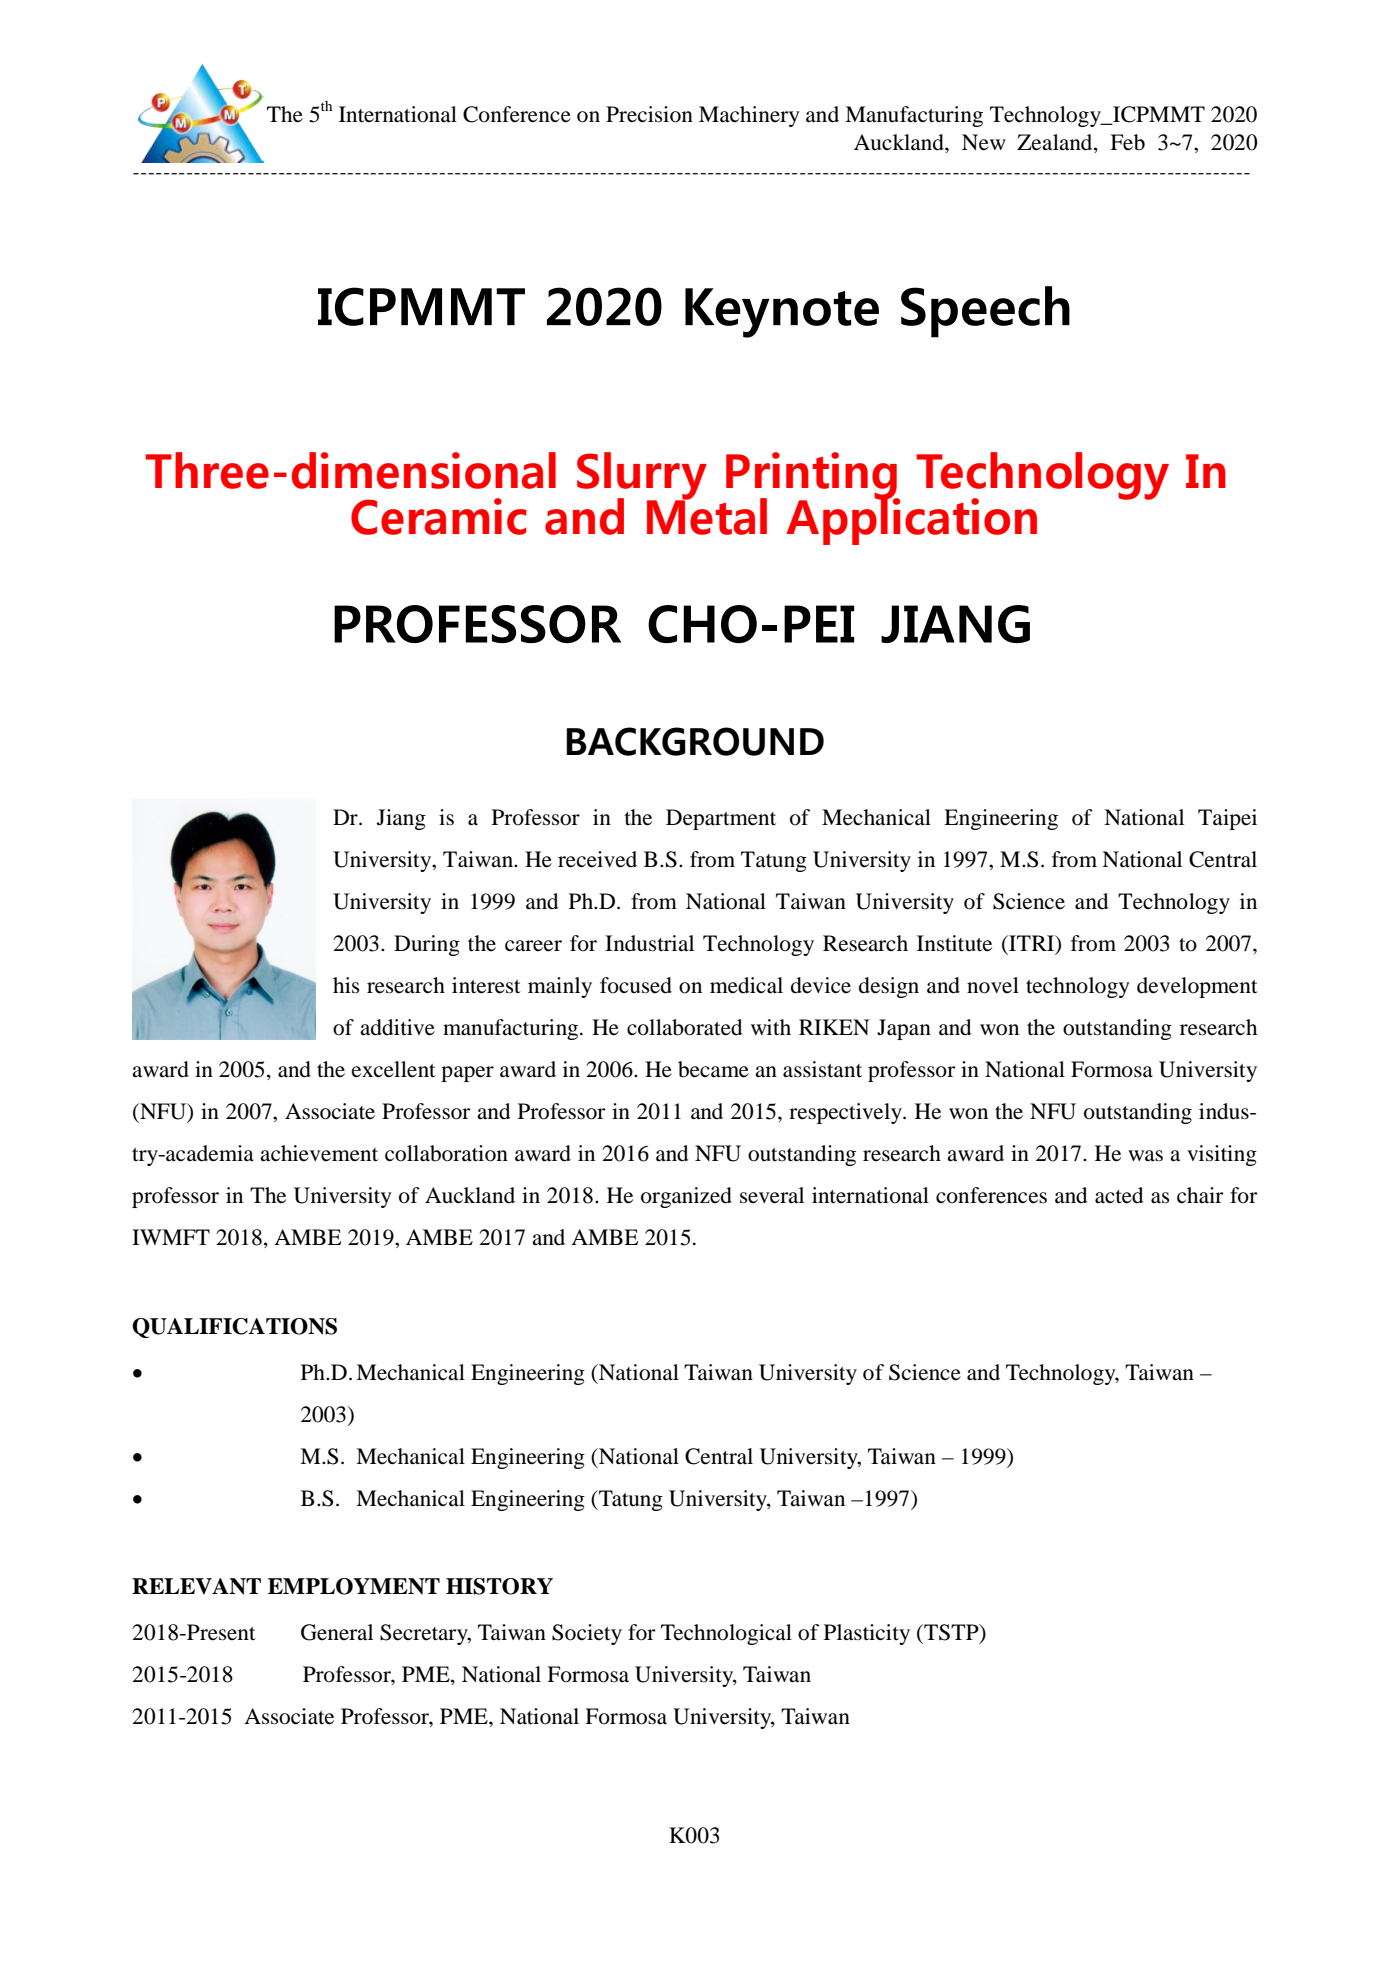 The height and width of the screenshot is (1965, 1390). I want to click on additive, so click(397, 1027).
